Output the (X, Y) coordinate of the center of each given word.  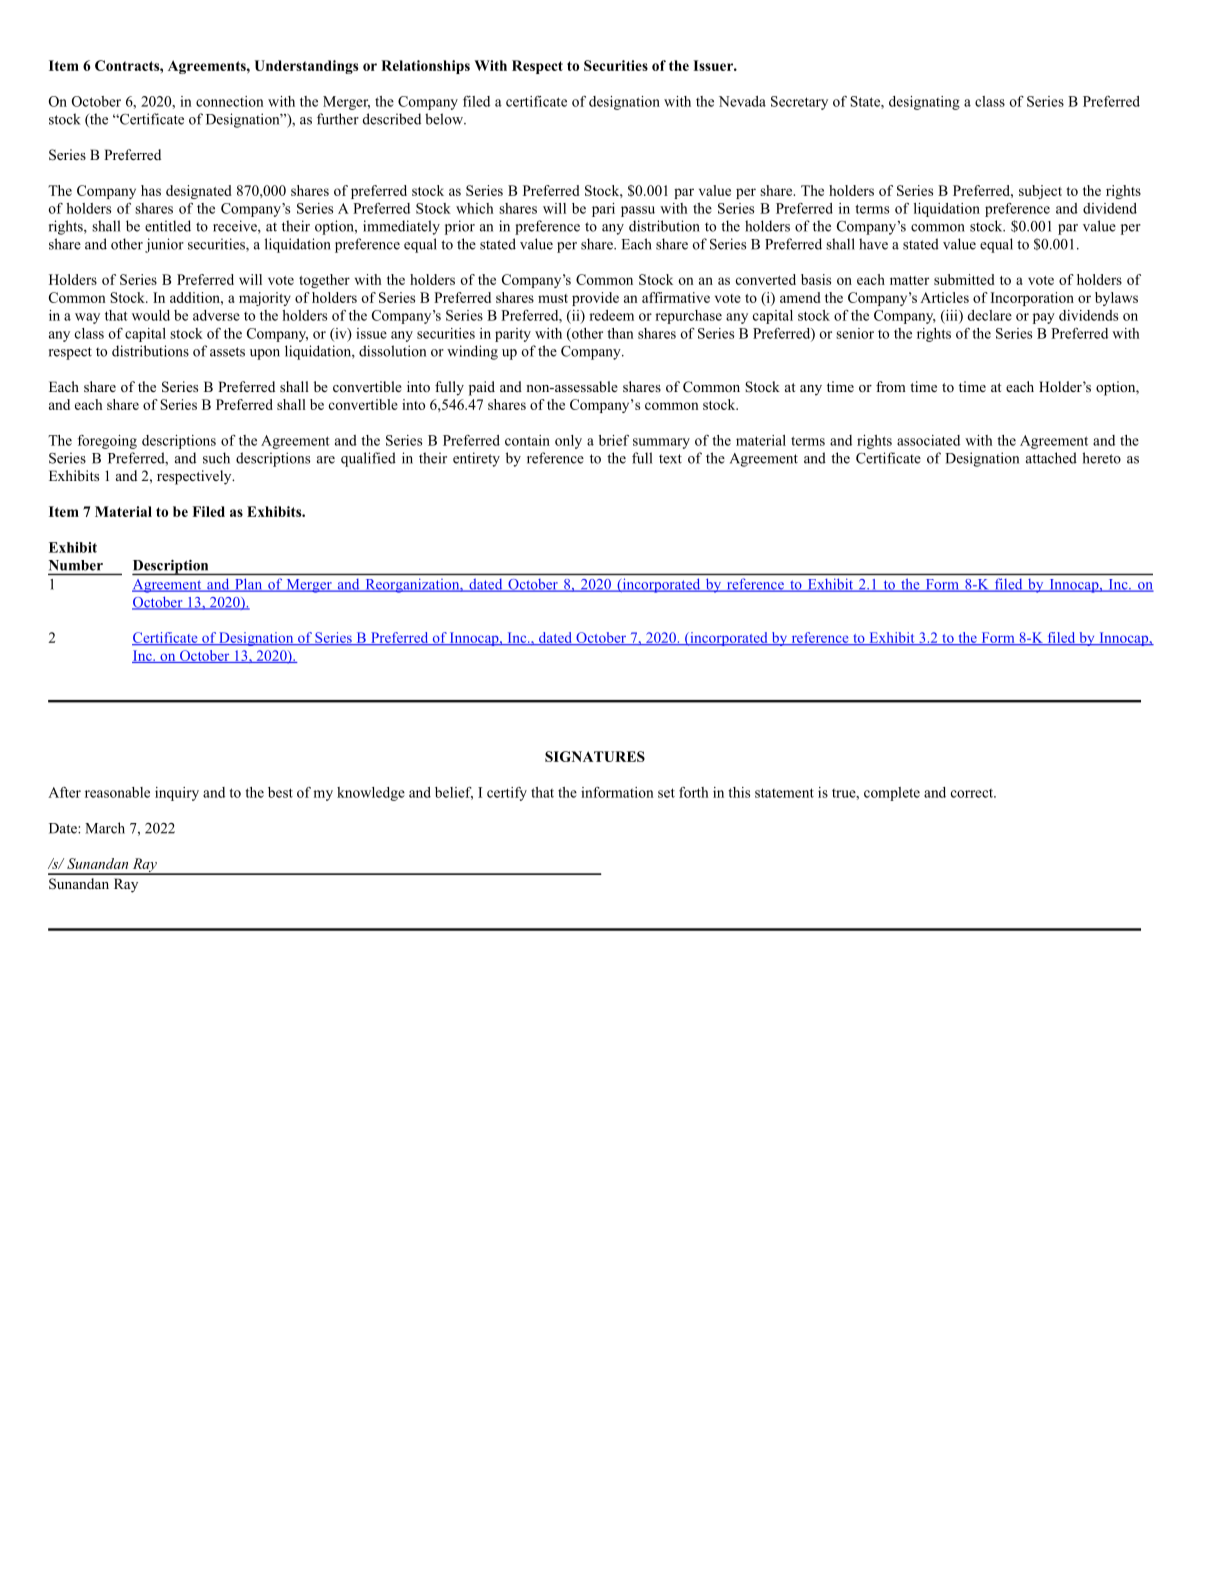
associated (928, 440)
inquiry (177, 794)
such (216, 458)
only (568, 442)
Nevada (742, 101)
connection (230, 101)
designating (924, 103)
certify (507, 794)
